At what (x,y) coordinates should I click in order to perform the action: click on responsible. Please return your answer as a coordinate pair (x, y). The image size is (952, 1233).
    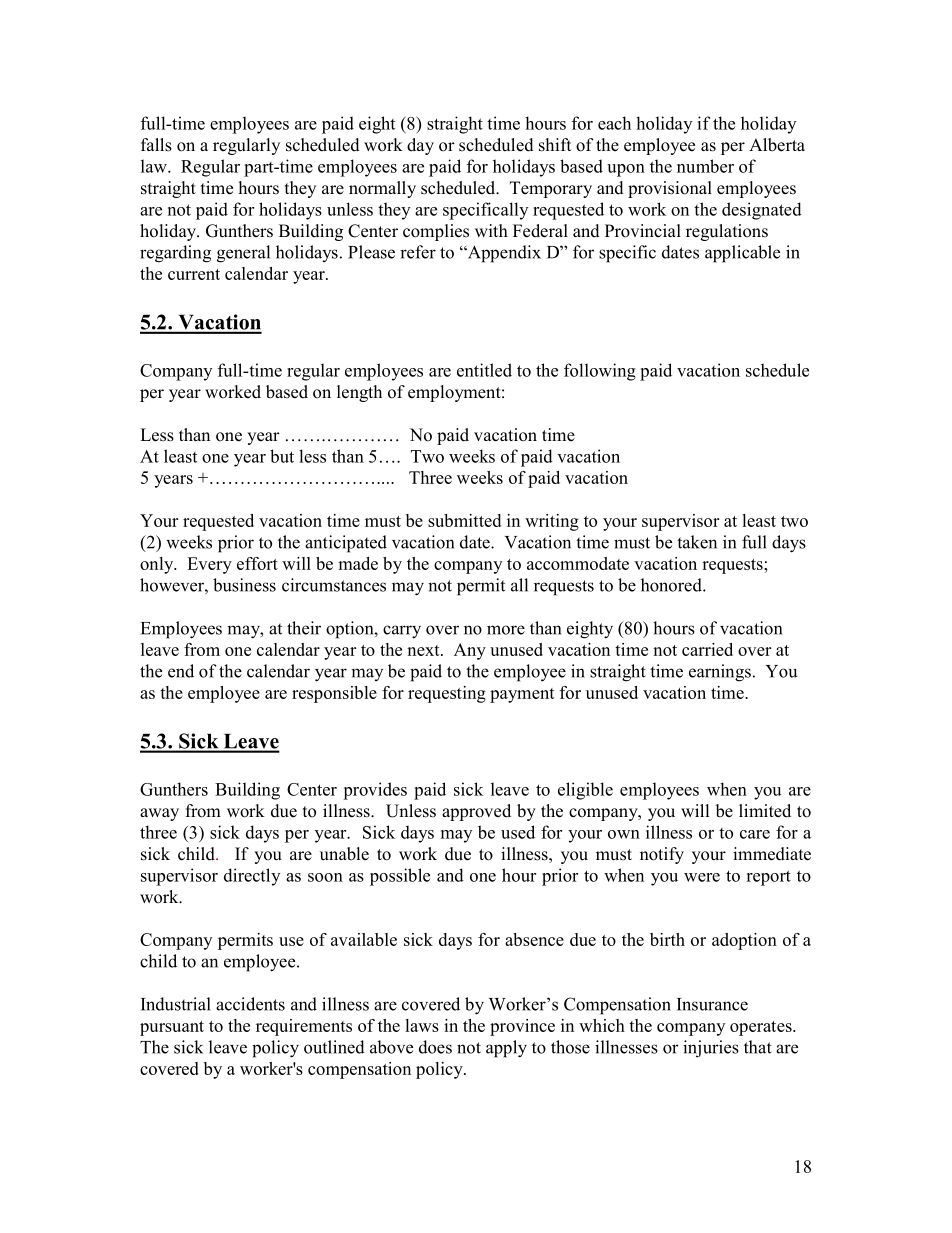
    Looking at the image, I should click on (334, 694).
